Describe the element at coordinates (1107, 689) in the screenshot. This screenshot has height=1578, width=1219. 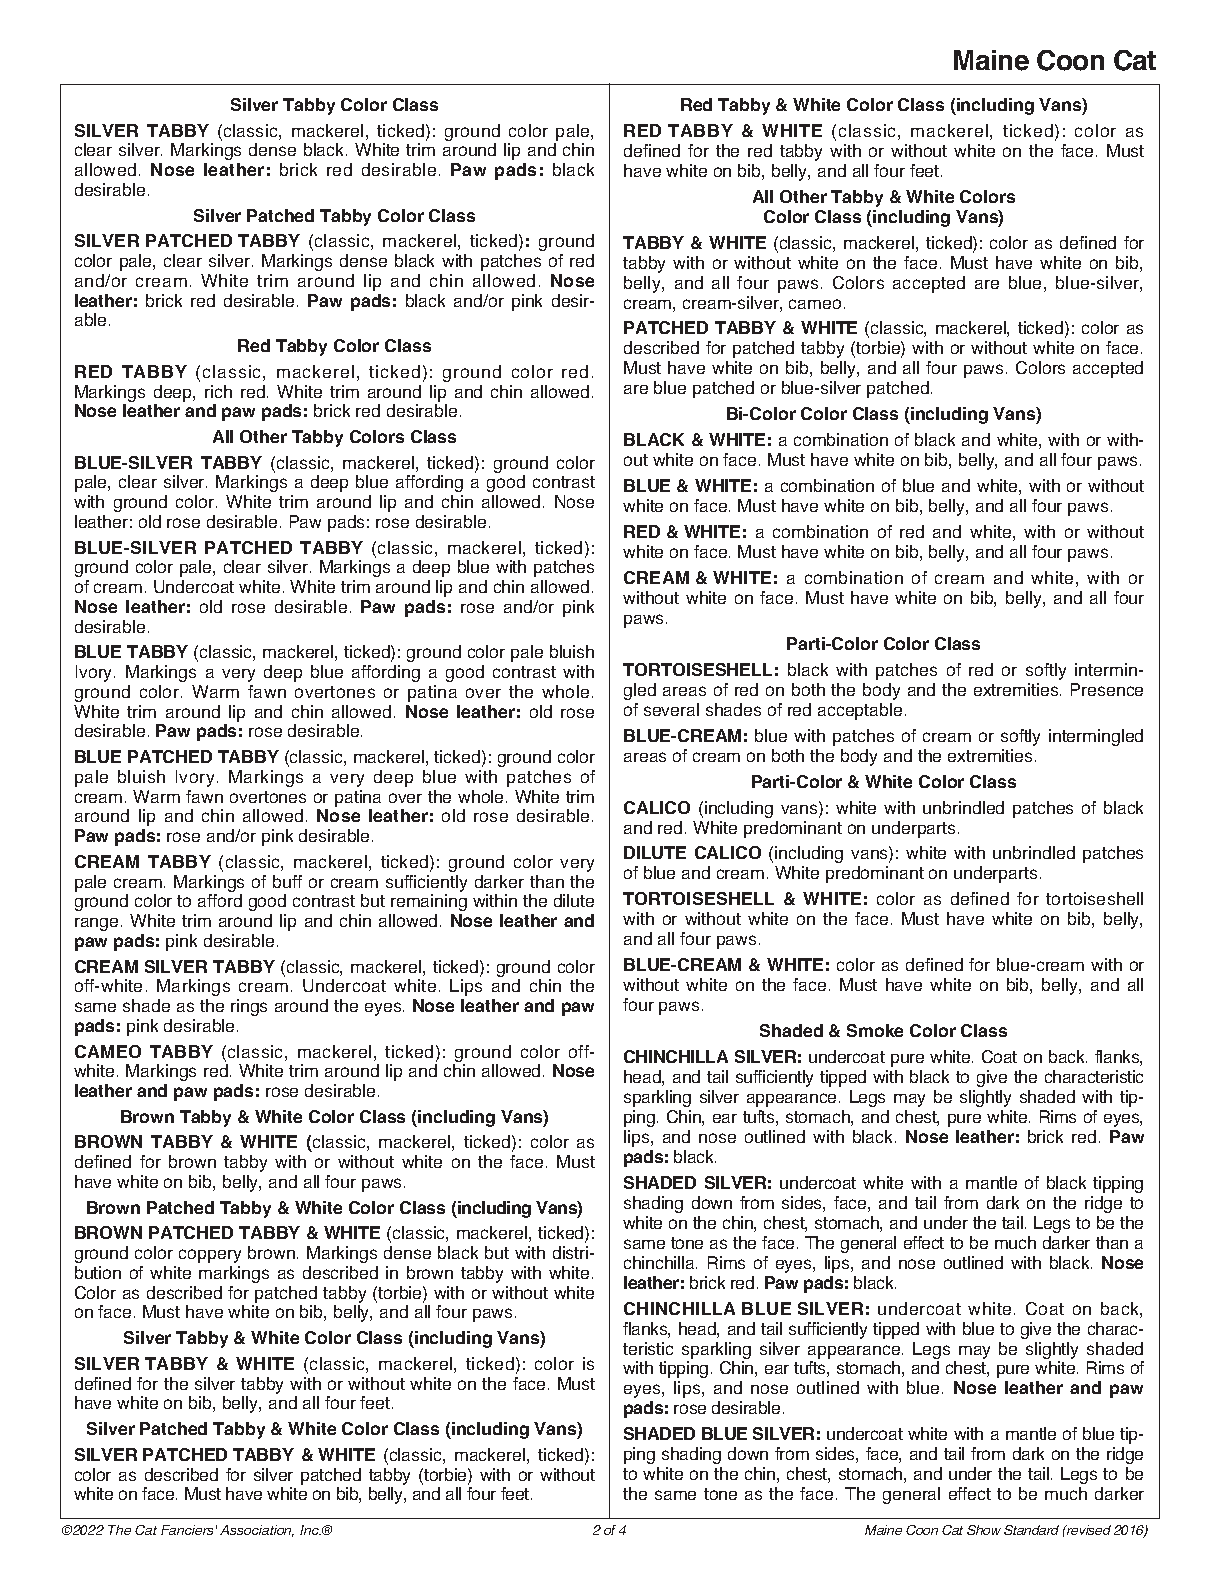
I see `Presence` at that location.
